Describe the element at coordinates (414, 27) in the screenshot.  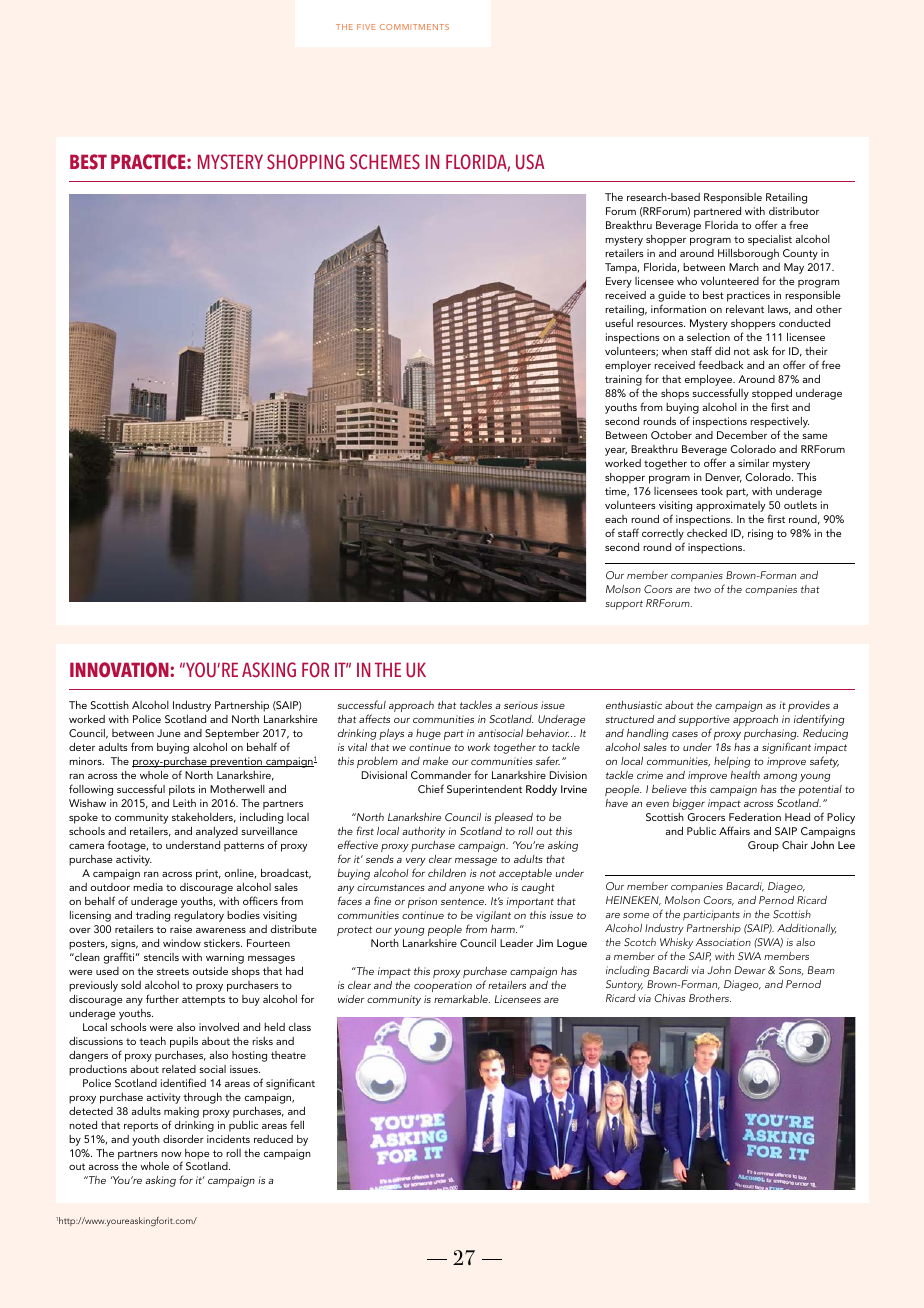
I see `COMMITMENTS` at that location.
